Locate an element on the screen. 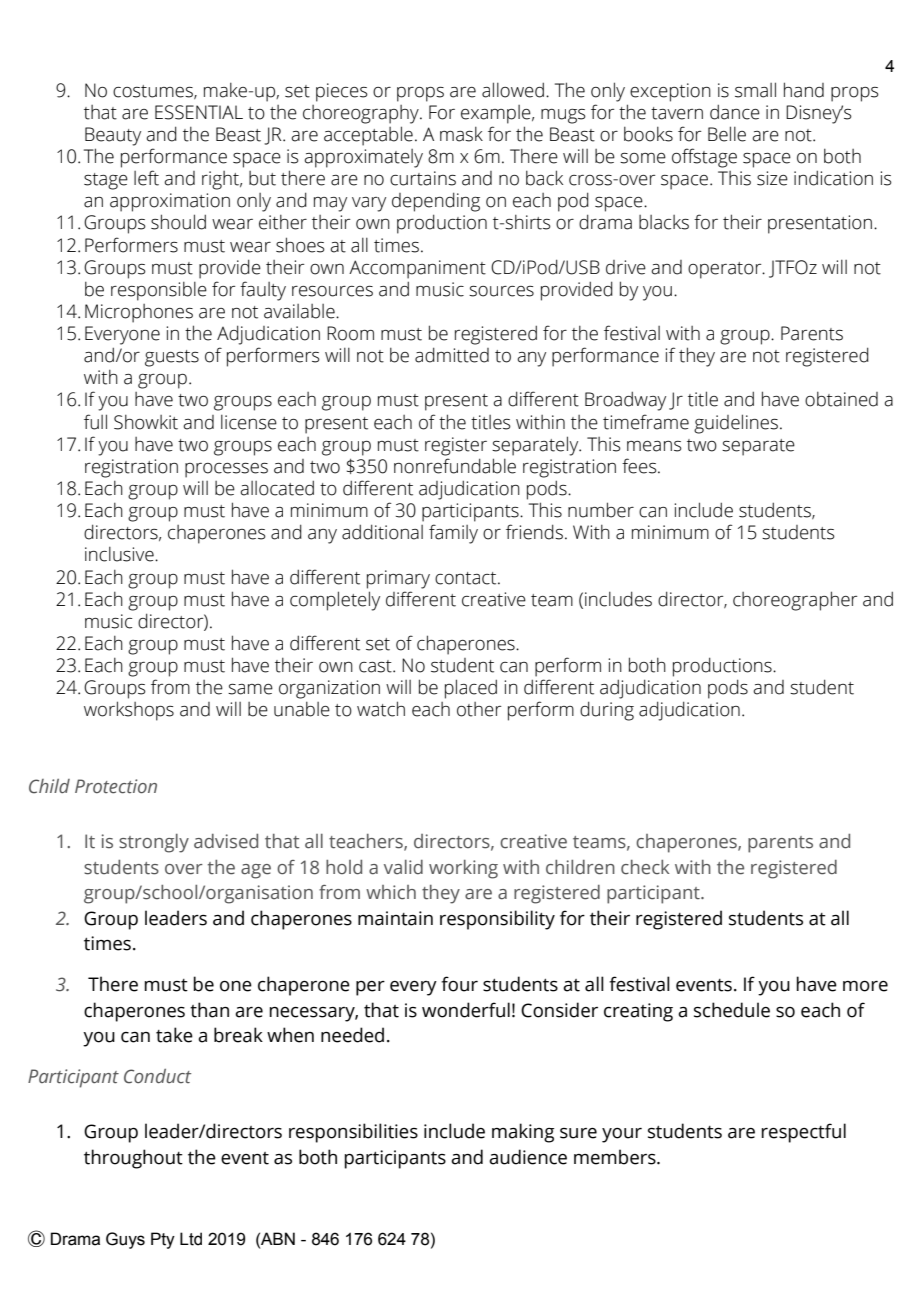 Image resolution: width=924 pixels, height=1308 pixels. audience is located at coordinates (528, 1157).
